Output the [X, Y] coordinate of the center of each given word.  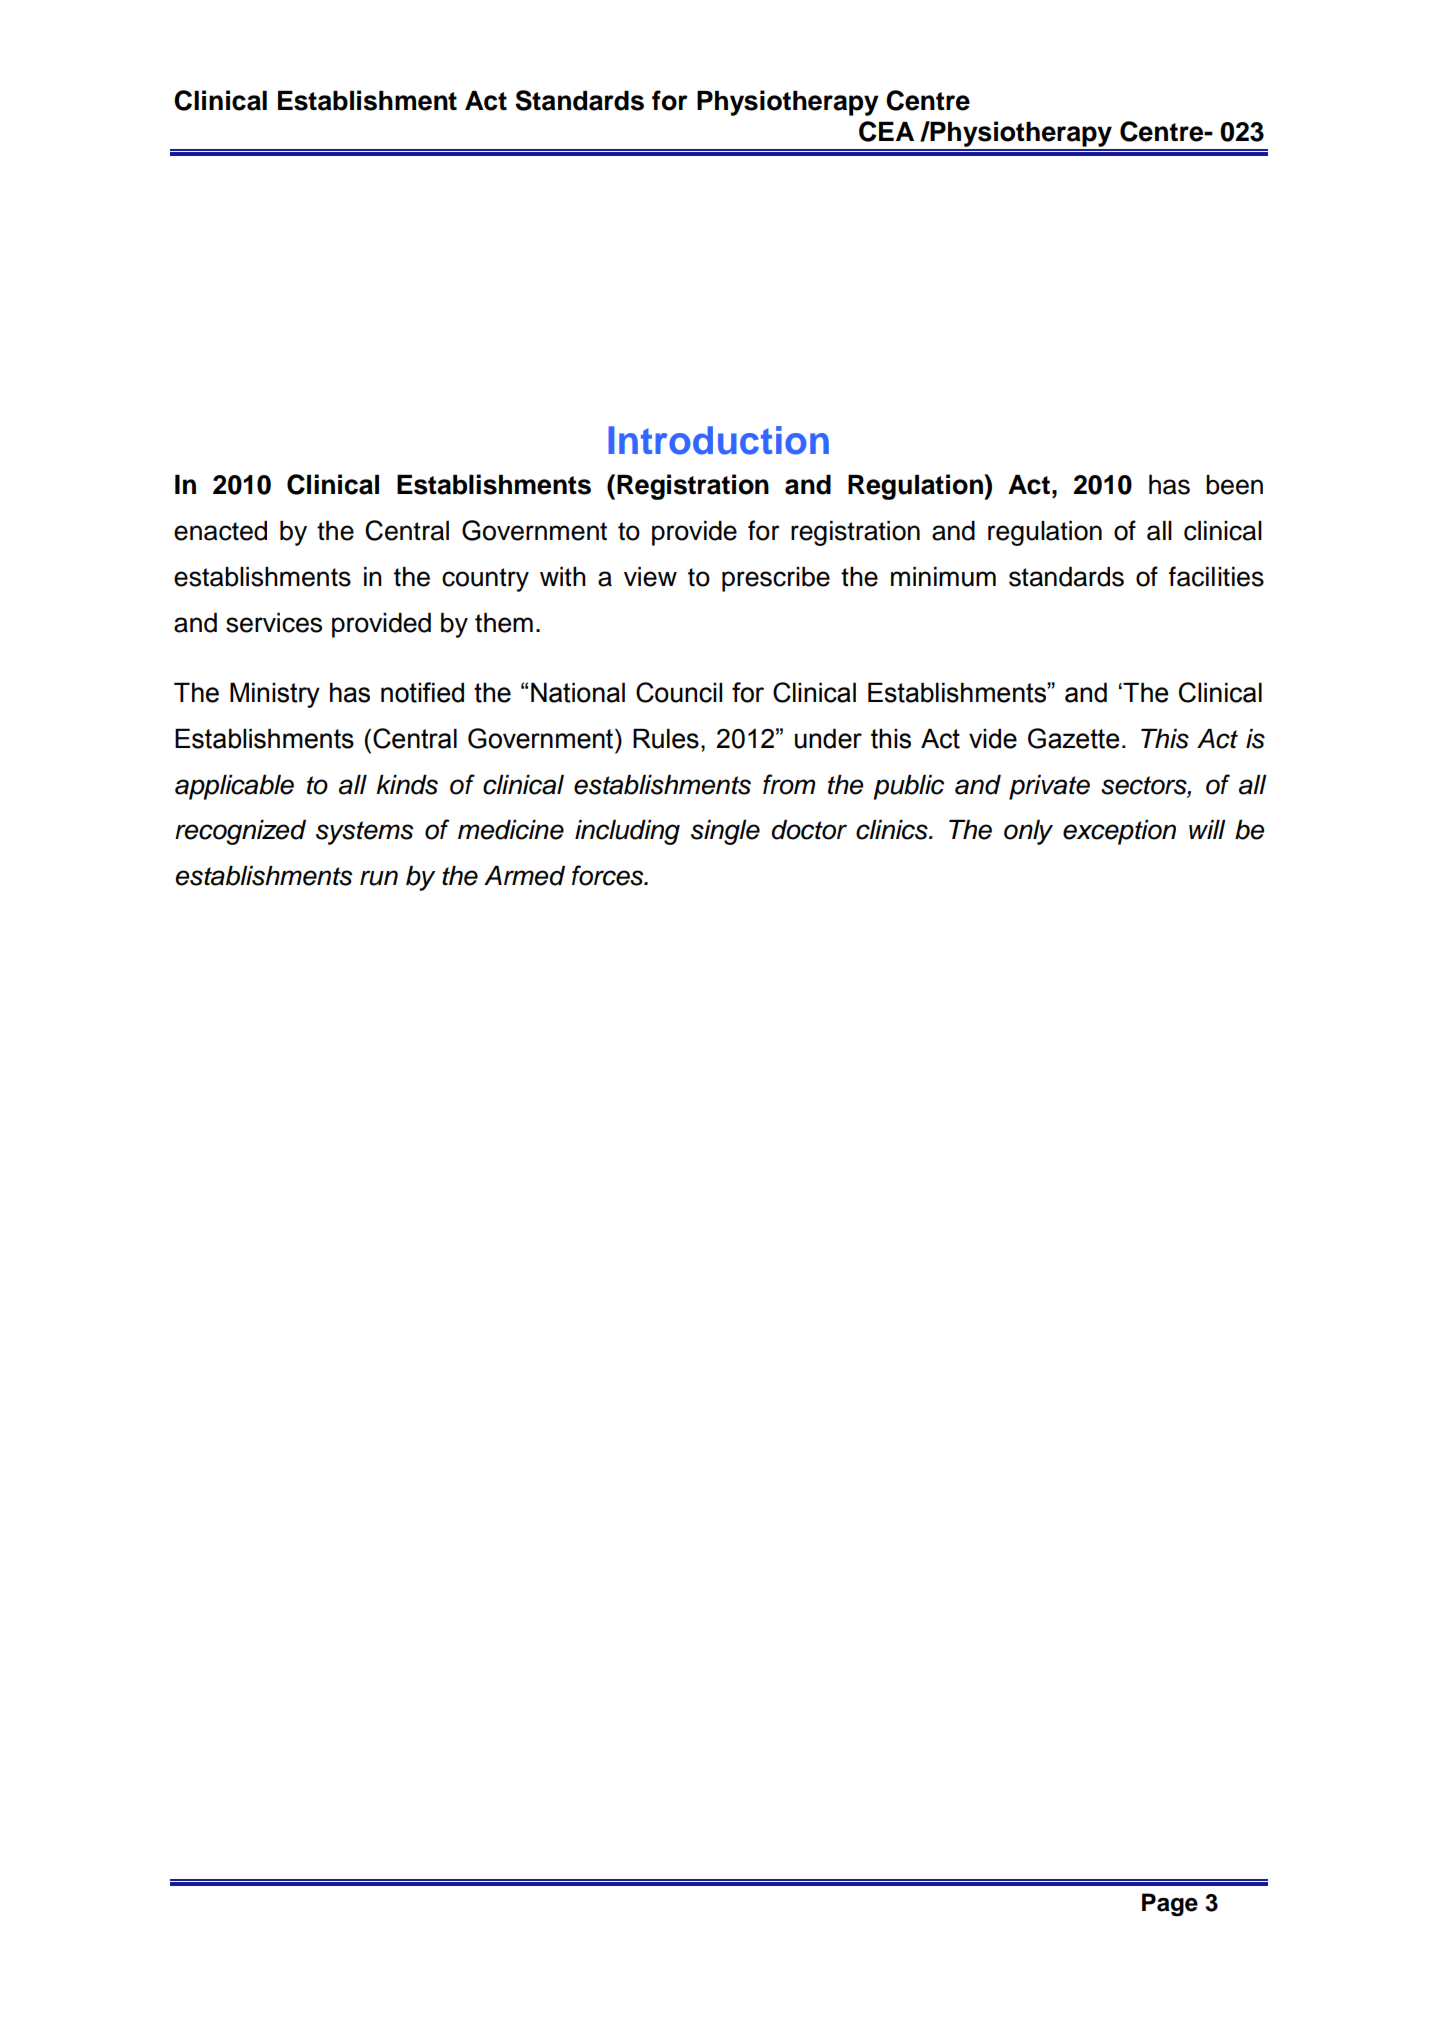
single [725, 832]
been [1234, 485]
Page [1170, 1905]
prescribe [776, 579]
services [274, 623]
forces [609, 875]
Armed [524, 876]
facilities [1216, 576]
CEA [886, 131]
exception [1119, 832]
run [379, 878]
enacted [220, 531]
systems [364, 833]
